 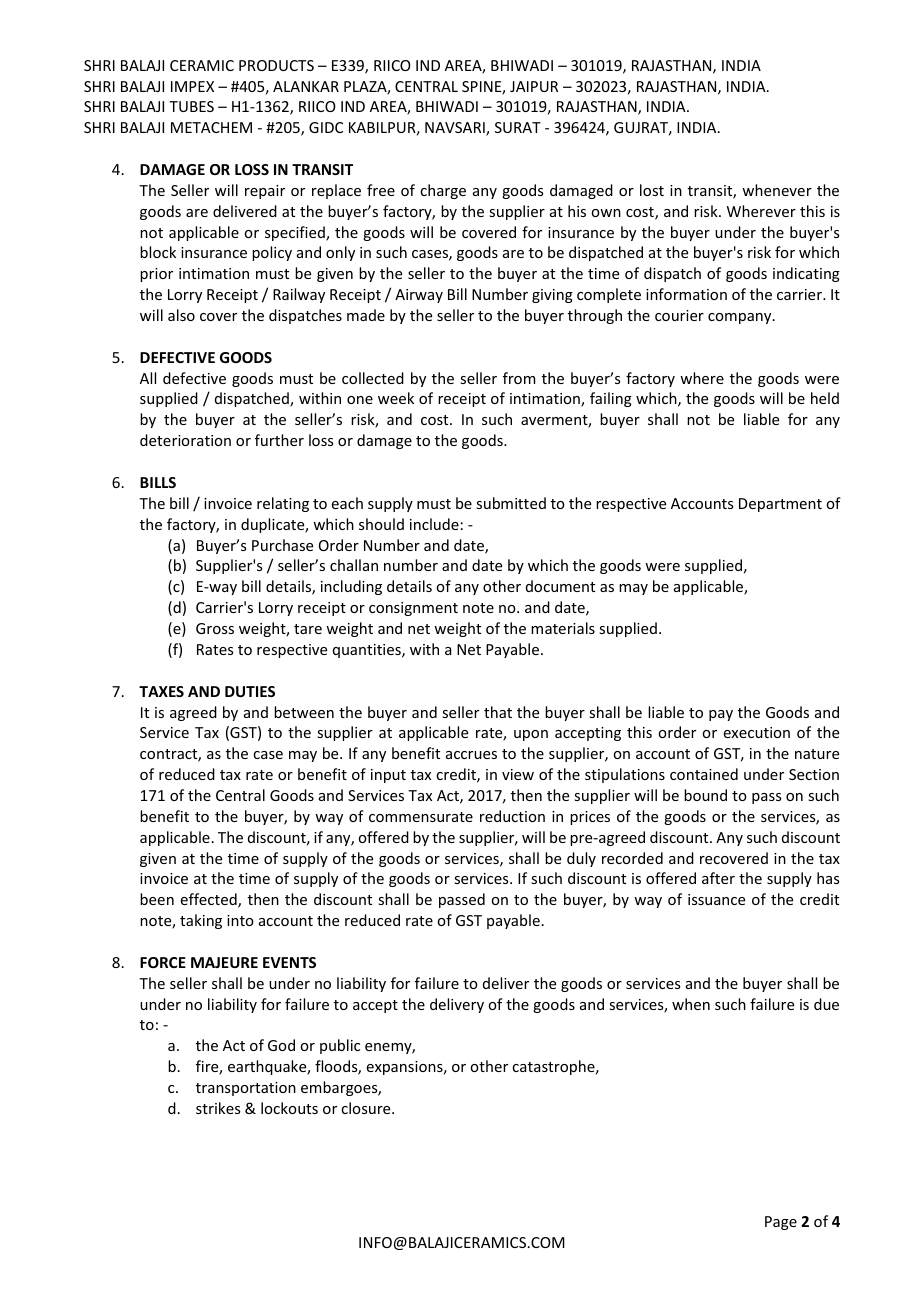 I want to click on closure, so click(x=367, y=1108).
